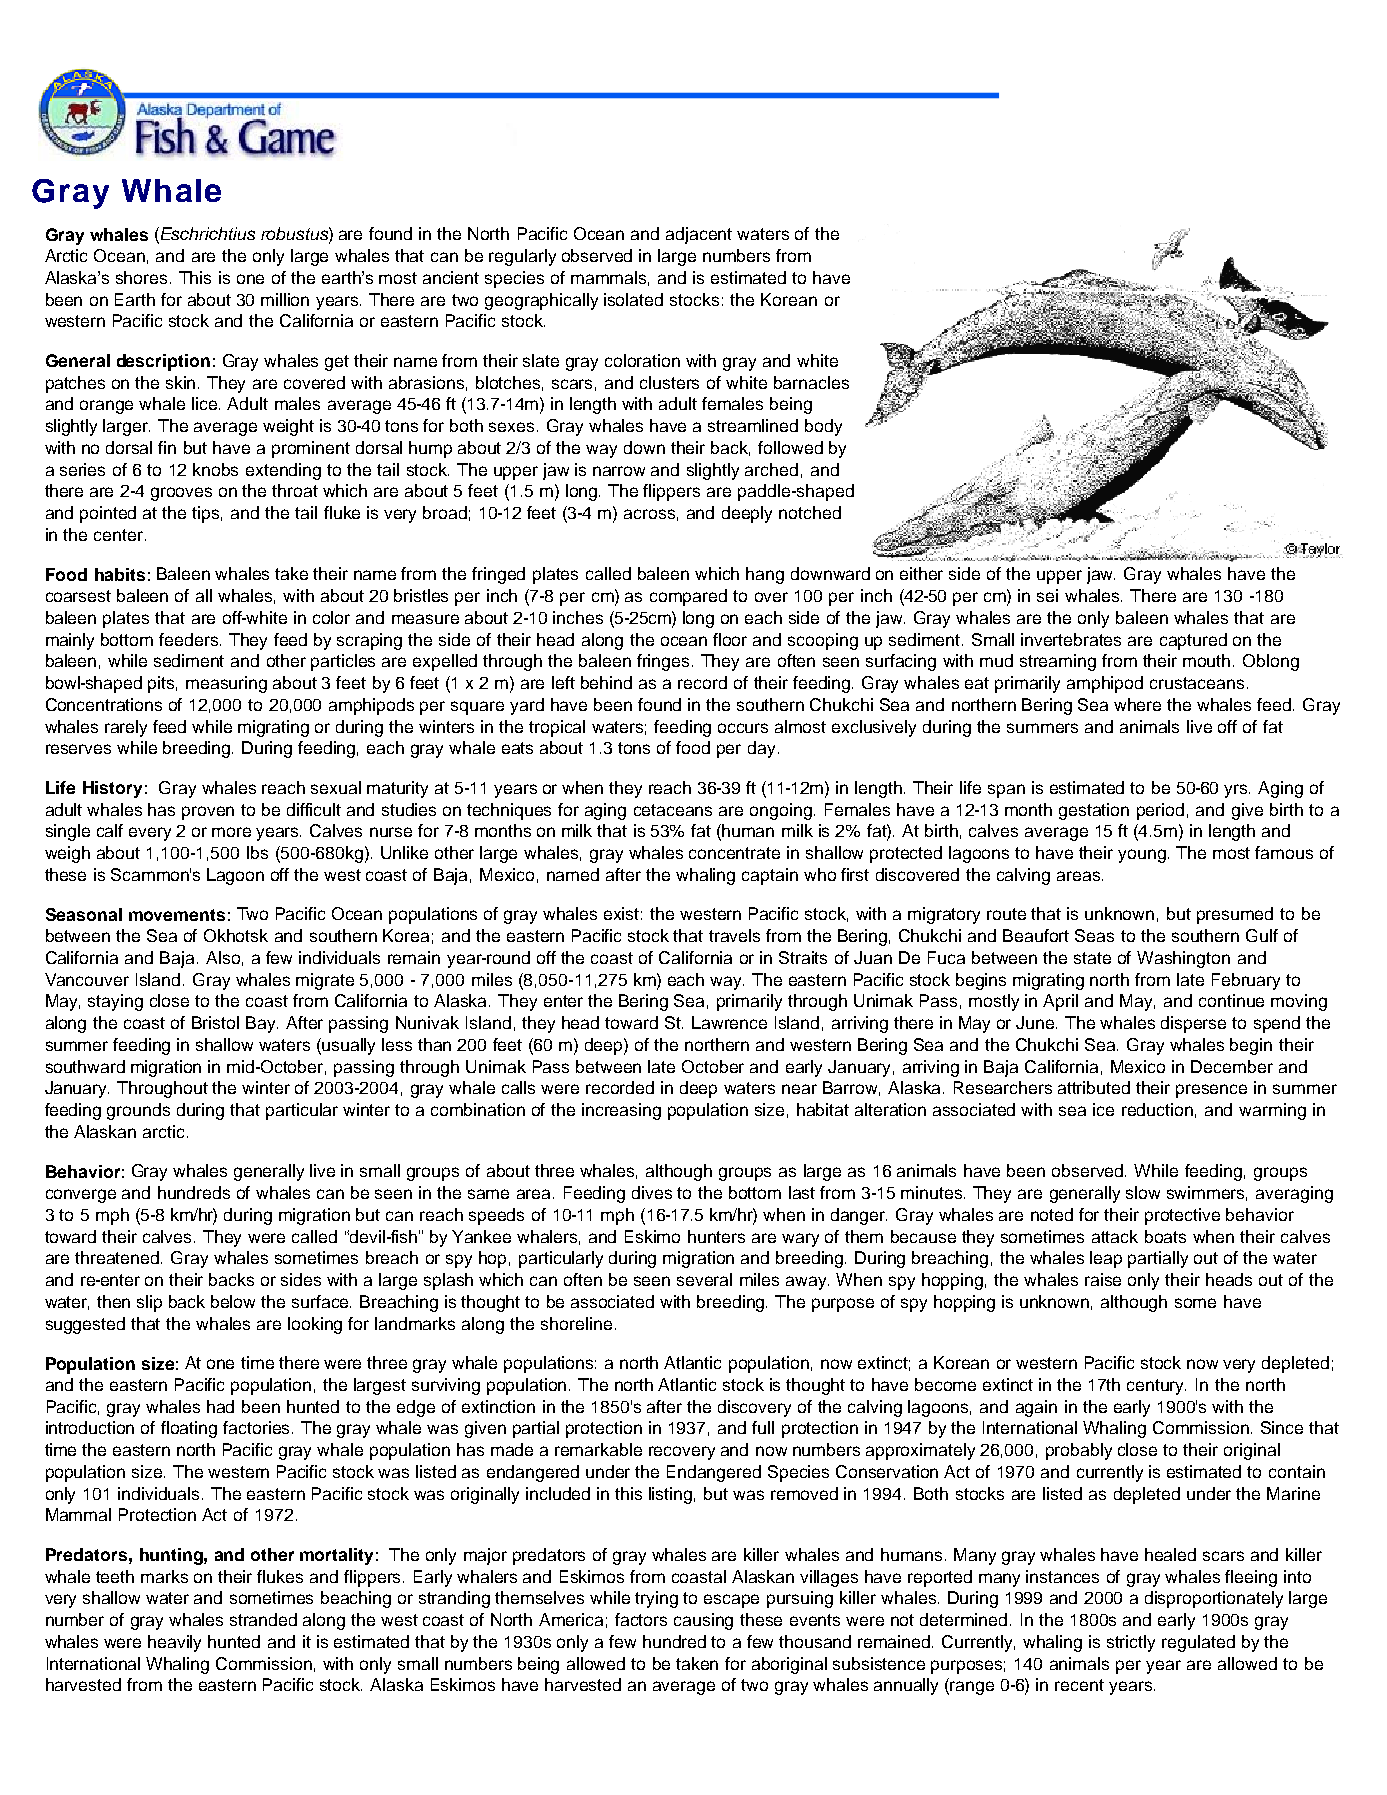  Describe the element at coordinates (743, 728) in the image. I see `occurs` at that location.
